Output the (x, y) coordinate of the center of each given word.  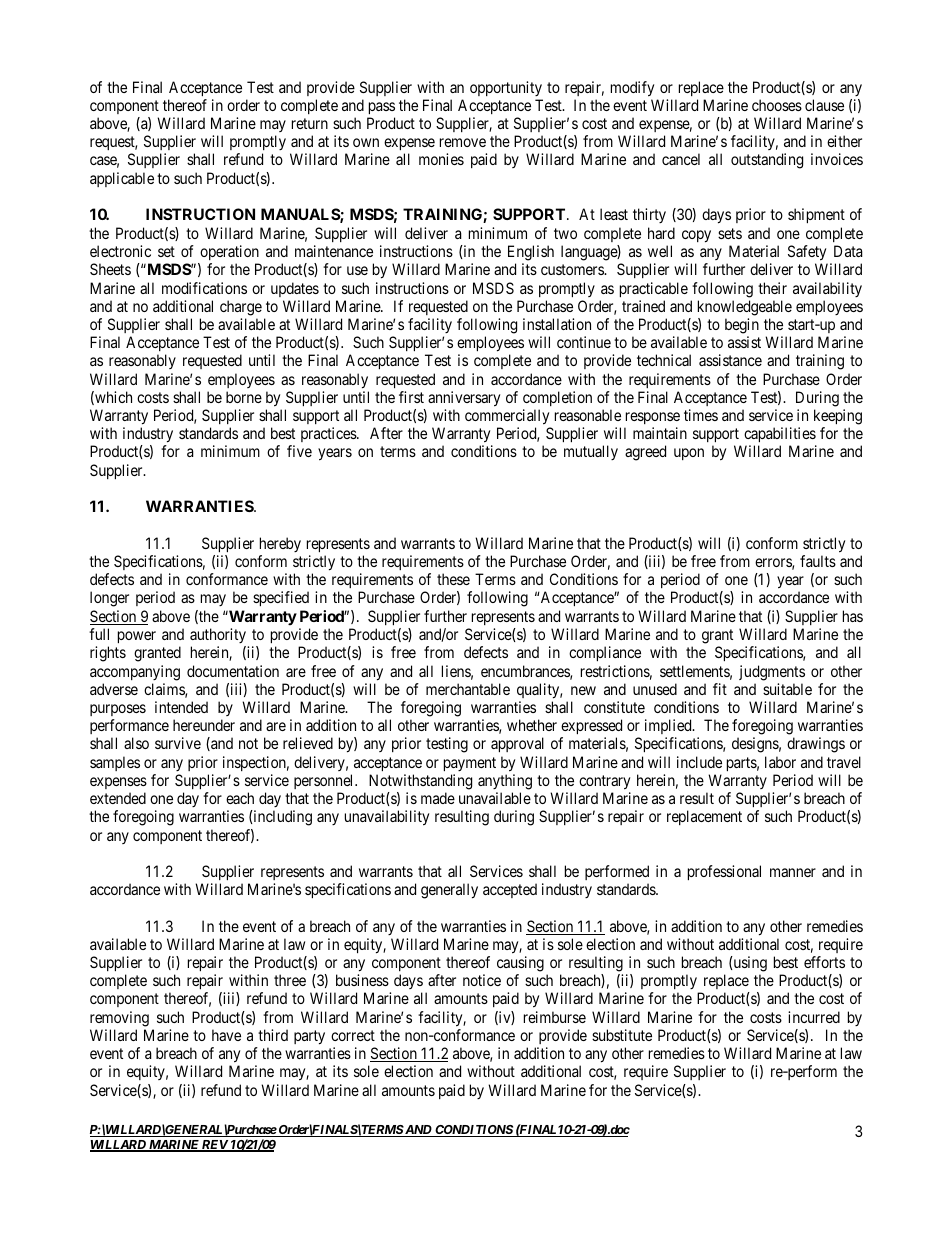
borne (244, 397)
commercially (507, 417)
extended (118, 798)
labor (780, 762)
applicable (122, 179)
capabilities (780, 436)
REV (214, 1146)
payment (470, 764)
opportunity (506, 88)
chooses (777, 105)
